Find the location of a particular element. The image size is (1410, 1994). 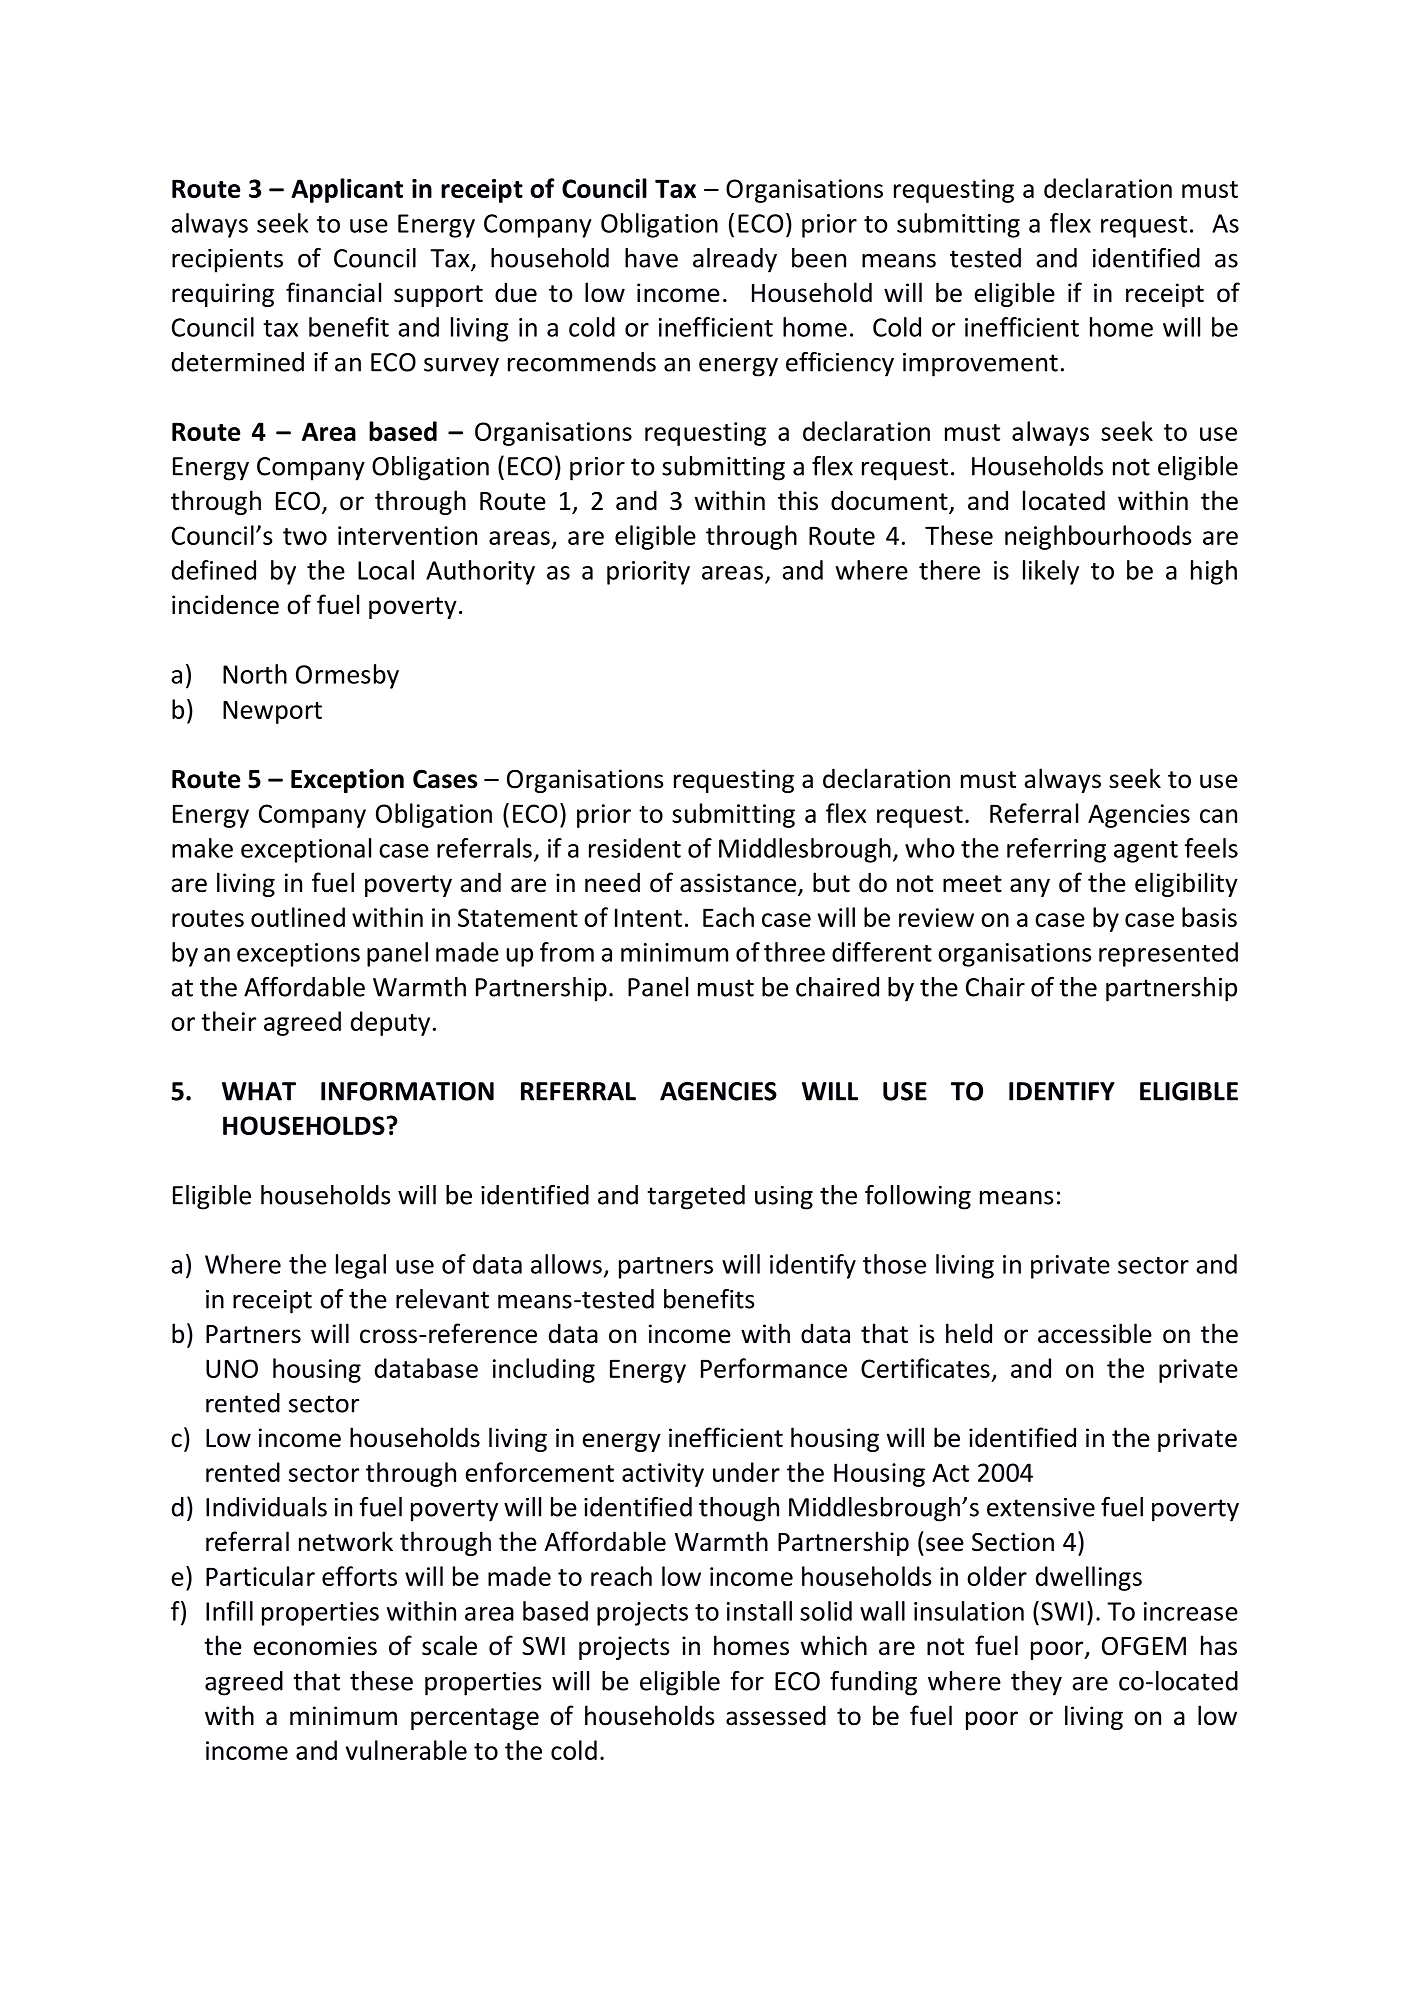

assessed is located at coordinates (776, 1715).
